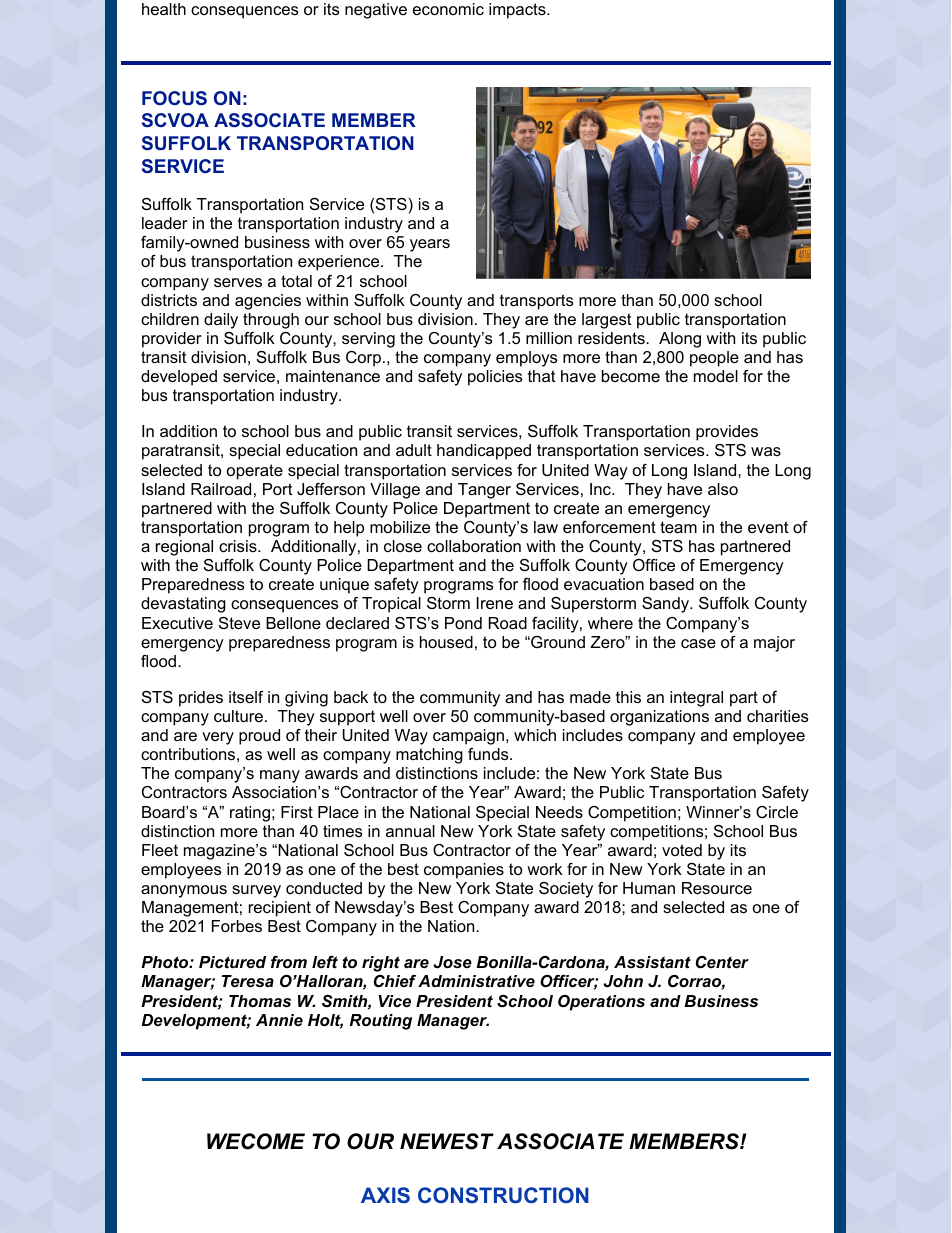  What do you see at coordinates (463, 623) in the page?
I see `Pond` at bounding box center [463, 623].
